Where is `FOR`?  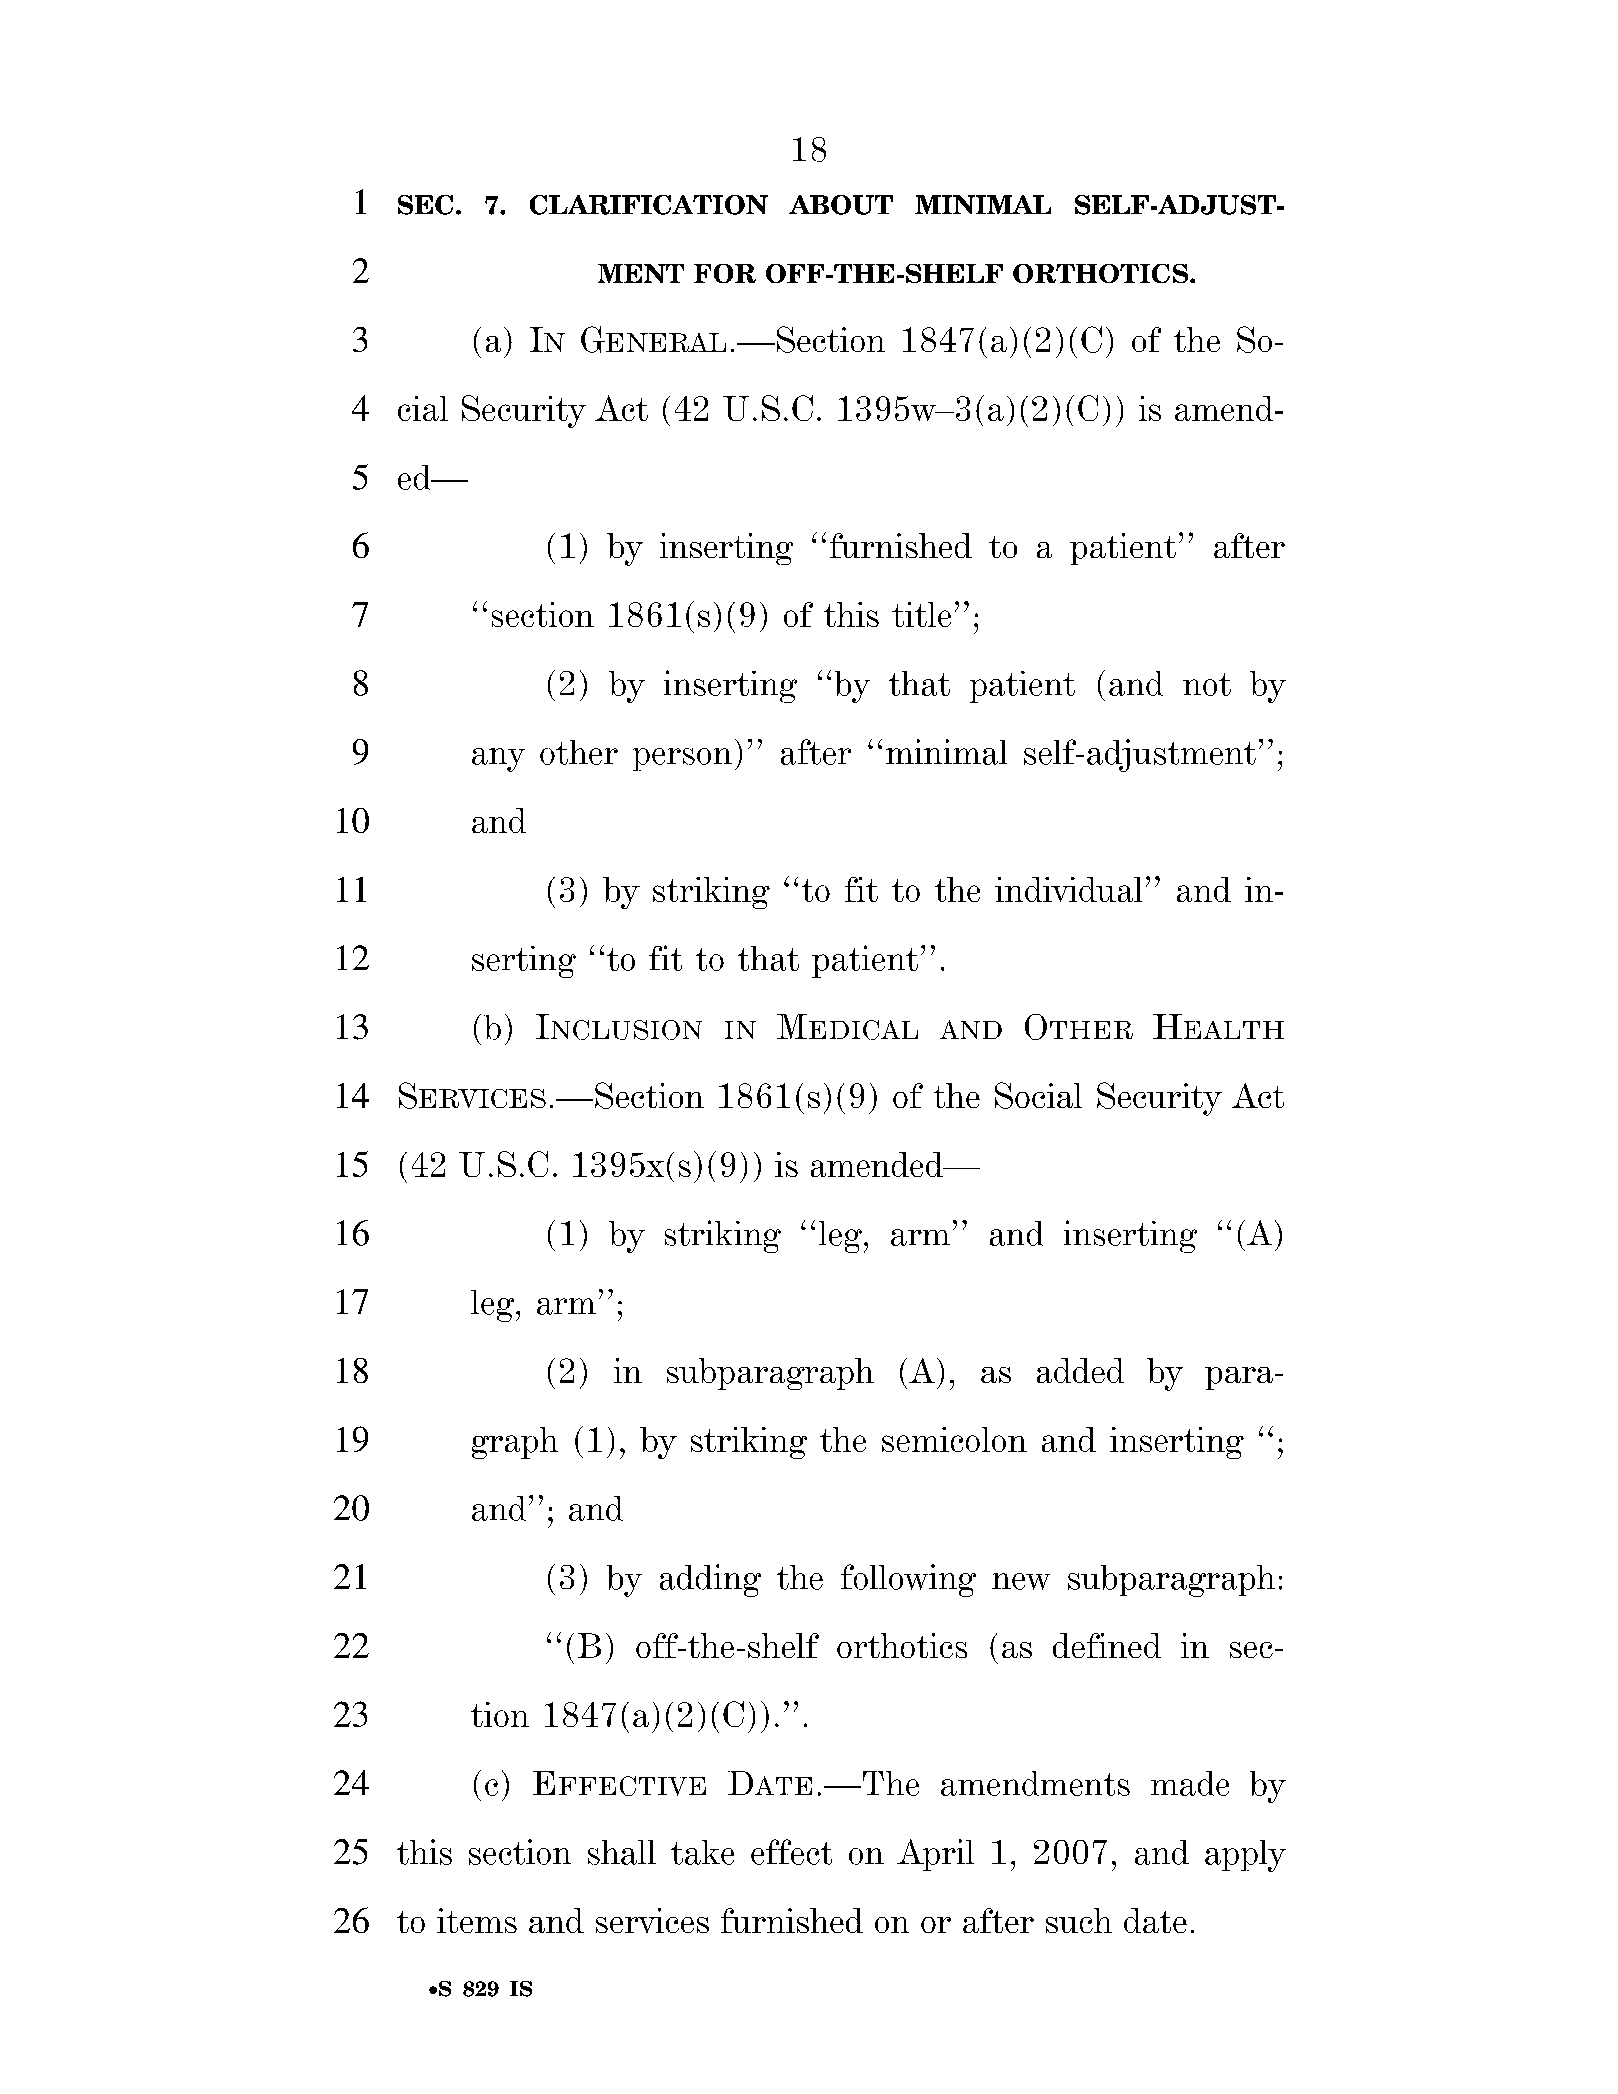 FOR is located at coordinates (725, 273).
